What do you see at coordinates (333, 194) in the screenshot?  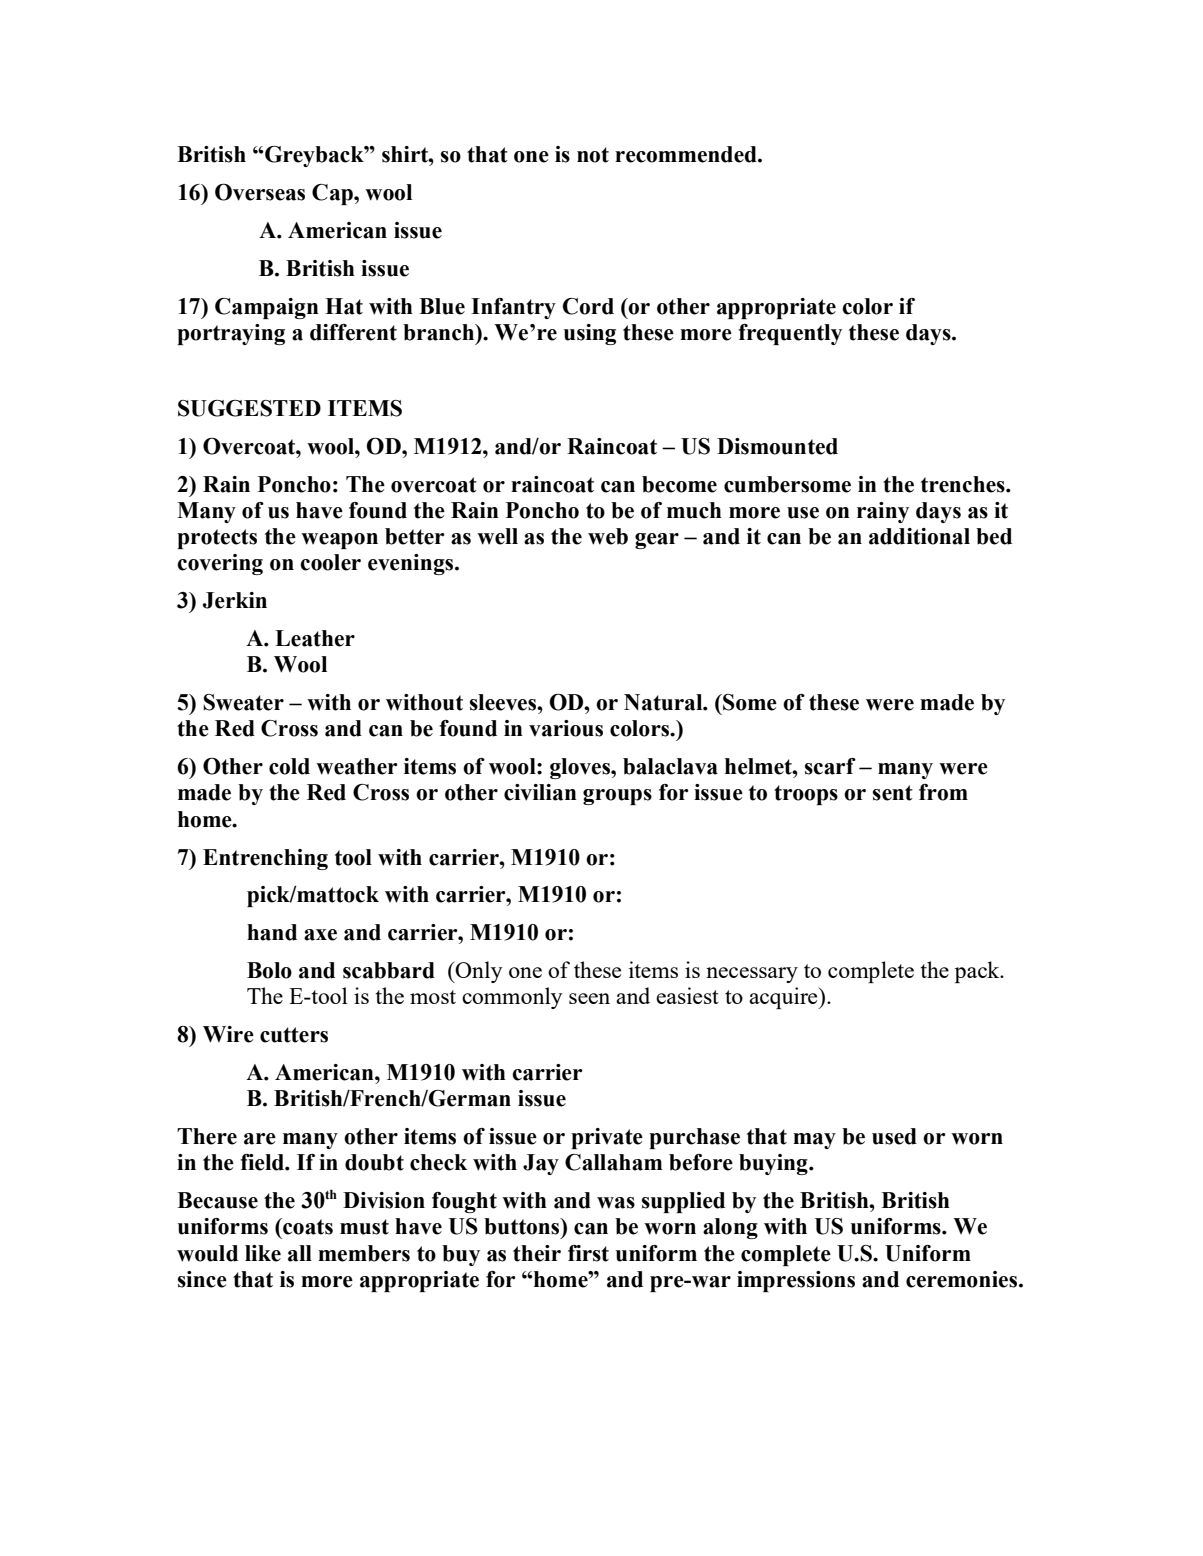 I see `Cap` at bounding box center [333, 194].
